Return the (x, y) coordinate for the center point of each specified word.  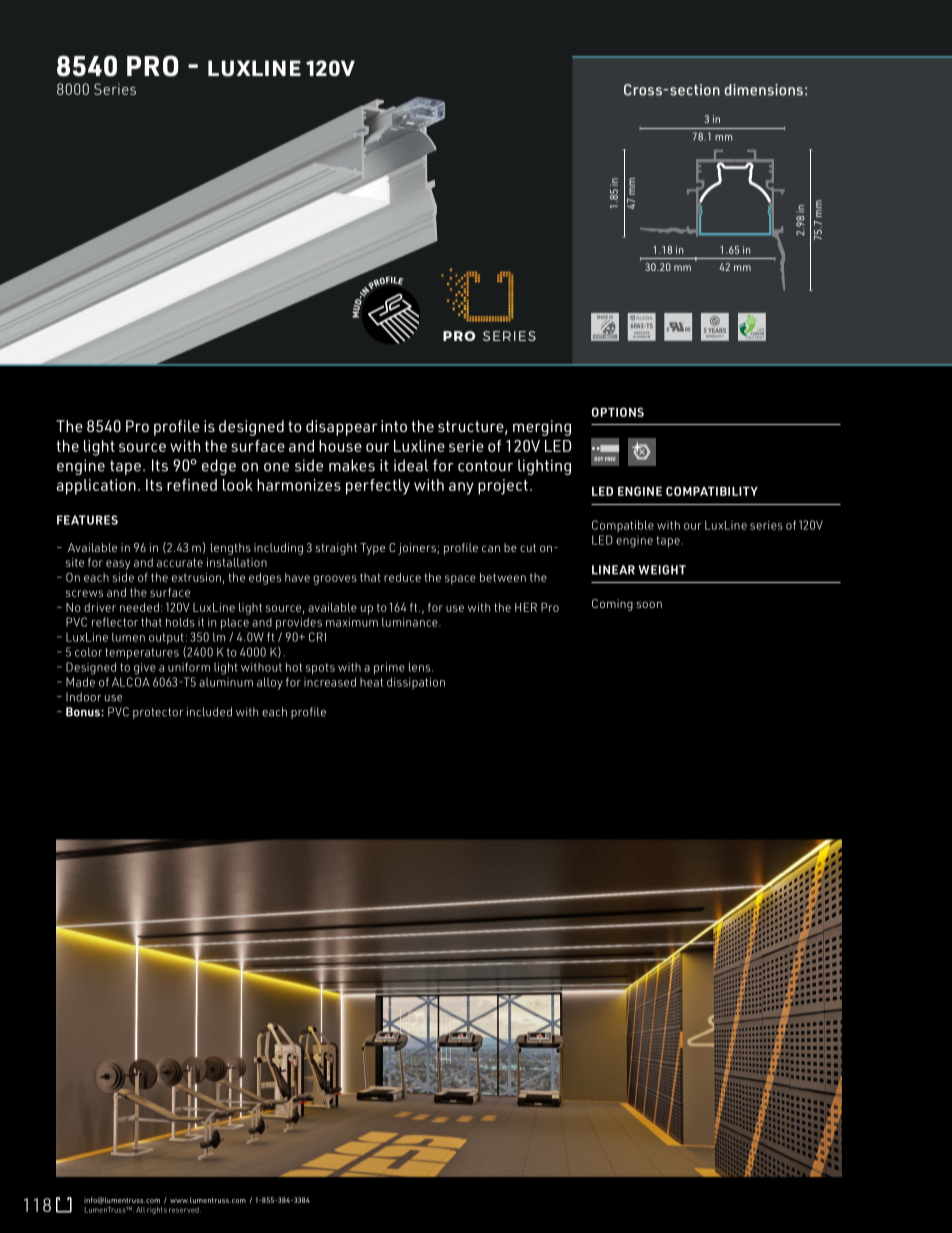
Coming (612, 605)
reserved (185, 1210)
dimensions (764, 90)
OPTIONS (618, 412)
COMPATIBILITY (712, 491)
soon (649, 604)
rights (157, 1211)
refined (192, 485)
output (167, 640)
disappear (341, 428)
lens (421, 667)
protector (158, 713)
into (394, 426)
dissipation (416, 683)
